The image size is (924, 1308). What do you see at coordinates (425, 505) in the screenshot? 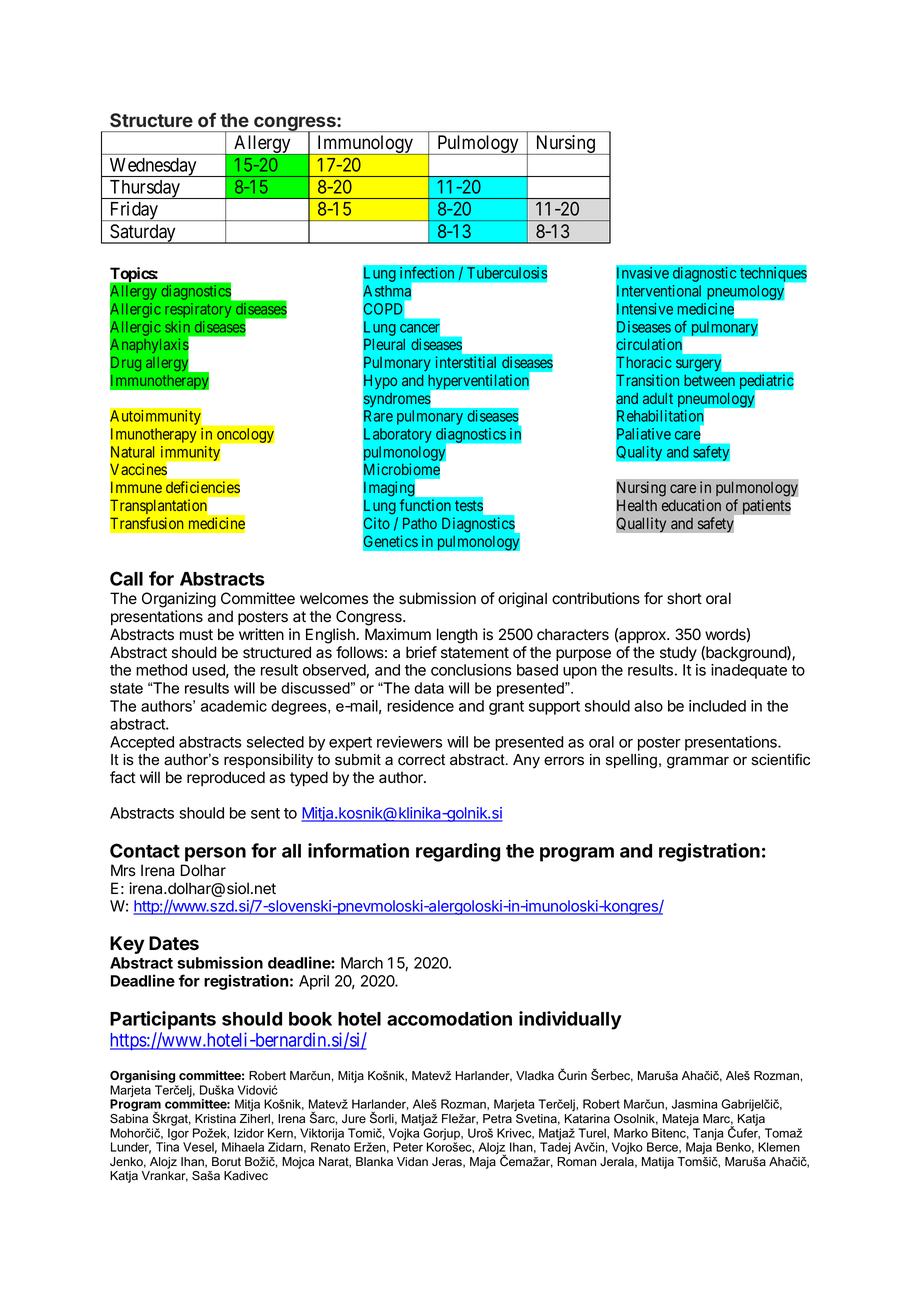
I see `function` at bounding box center [425, 505].
